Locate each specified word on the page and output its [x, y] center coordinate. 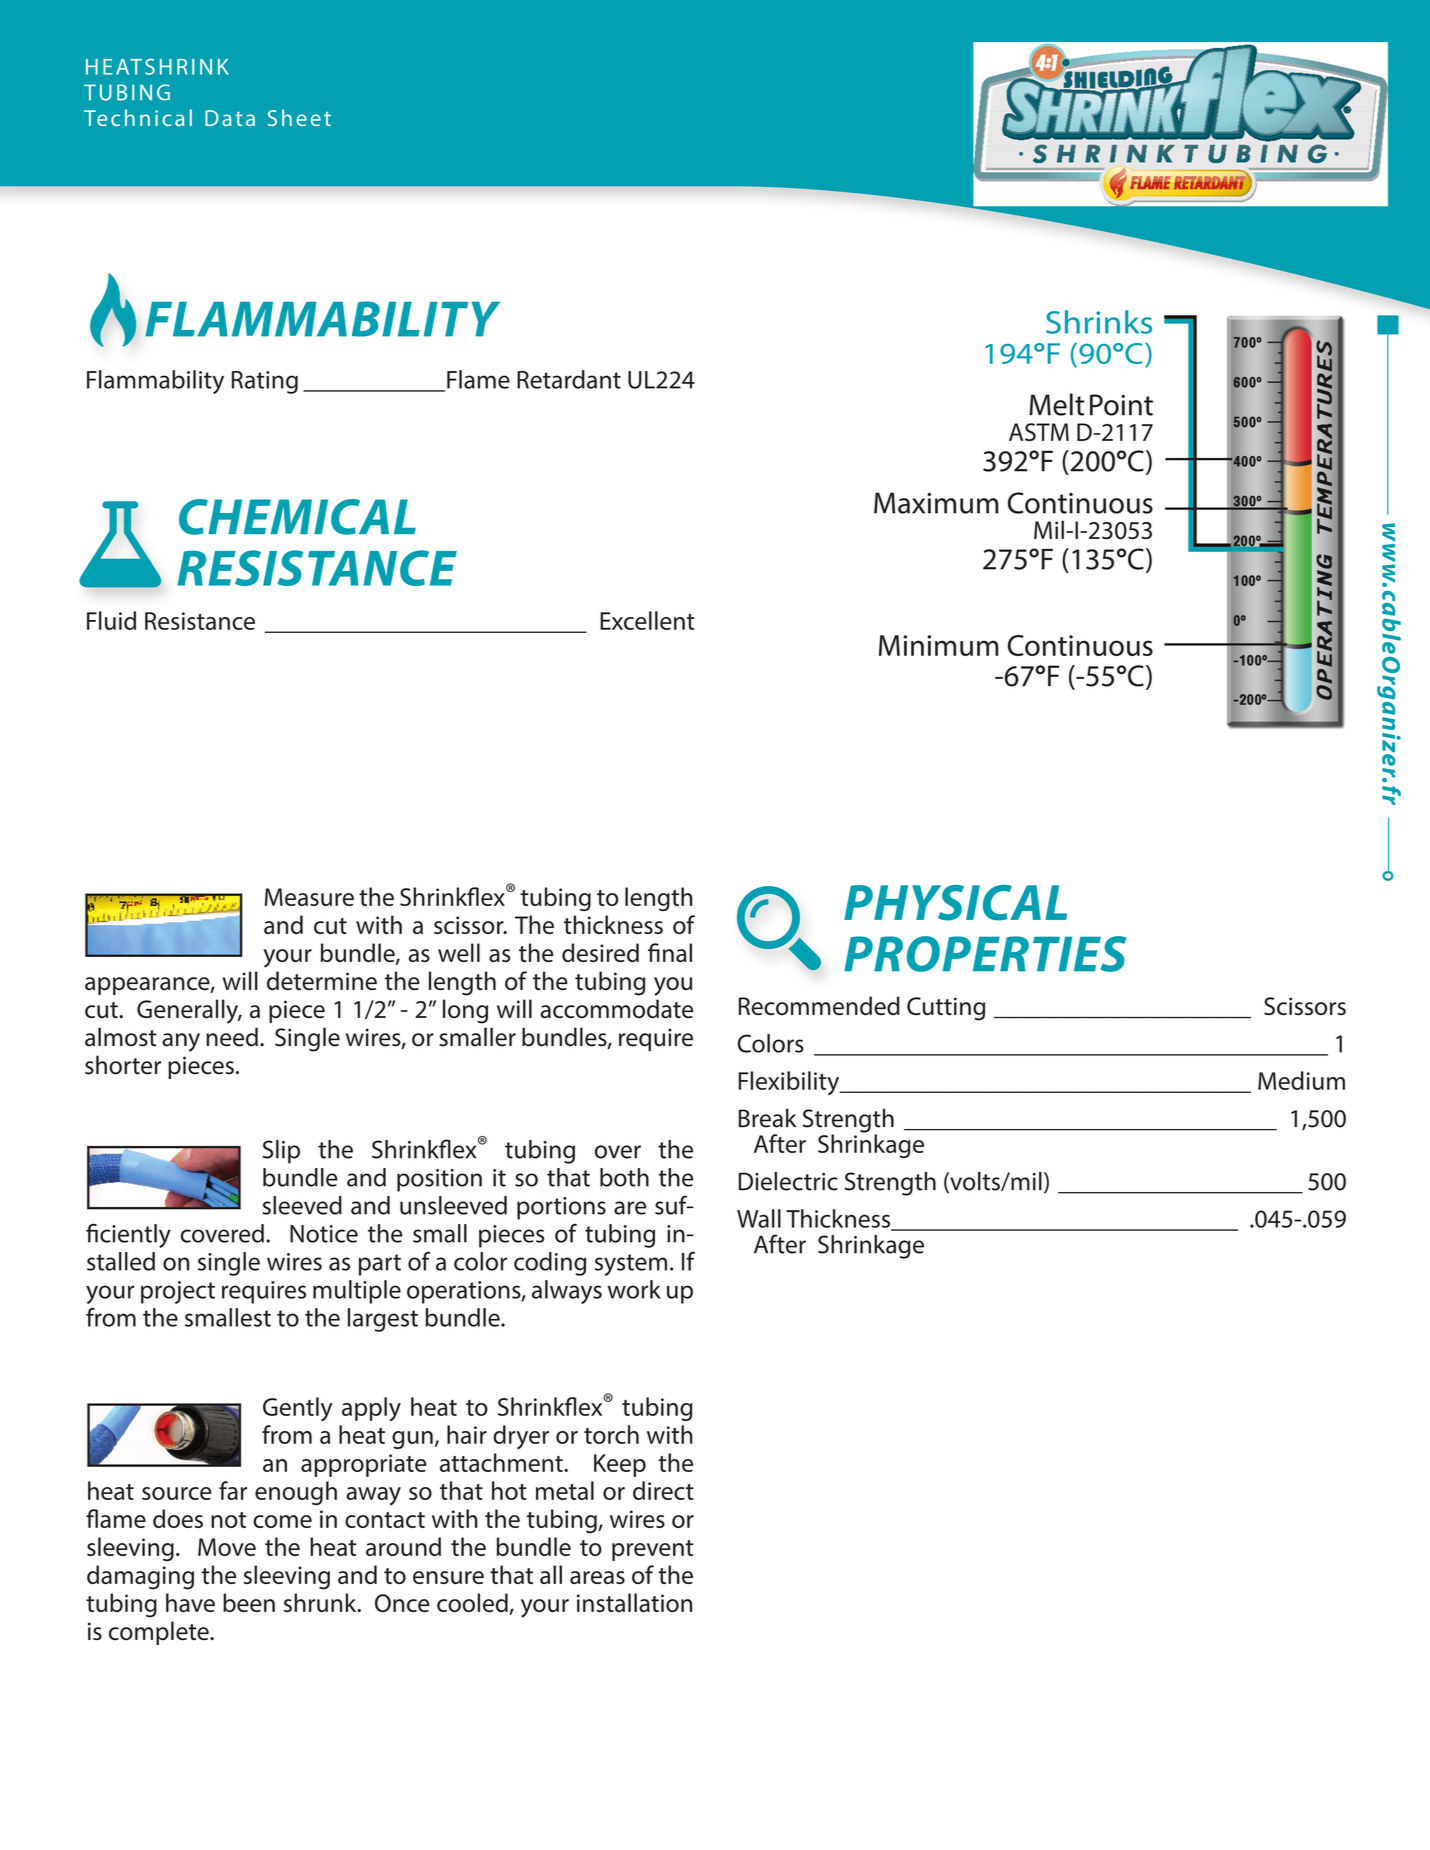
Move [227, 1547]
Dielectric [788, 1181]
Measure [309, 897]
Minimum [939, 645]
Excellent [647, 620]
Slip [281, 1152]
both [624, 1177]
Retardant [569, 379]
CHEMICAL [297, 517]
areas [597, 1577]
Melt [1056, 404]
